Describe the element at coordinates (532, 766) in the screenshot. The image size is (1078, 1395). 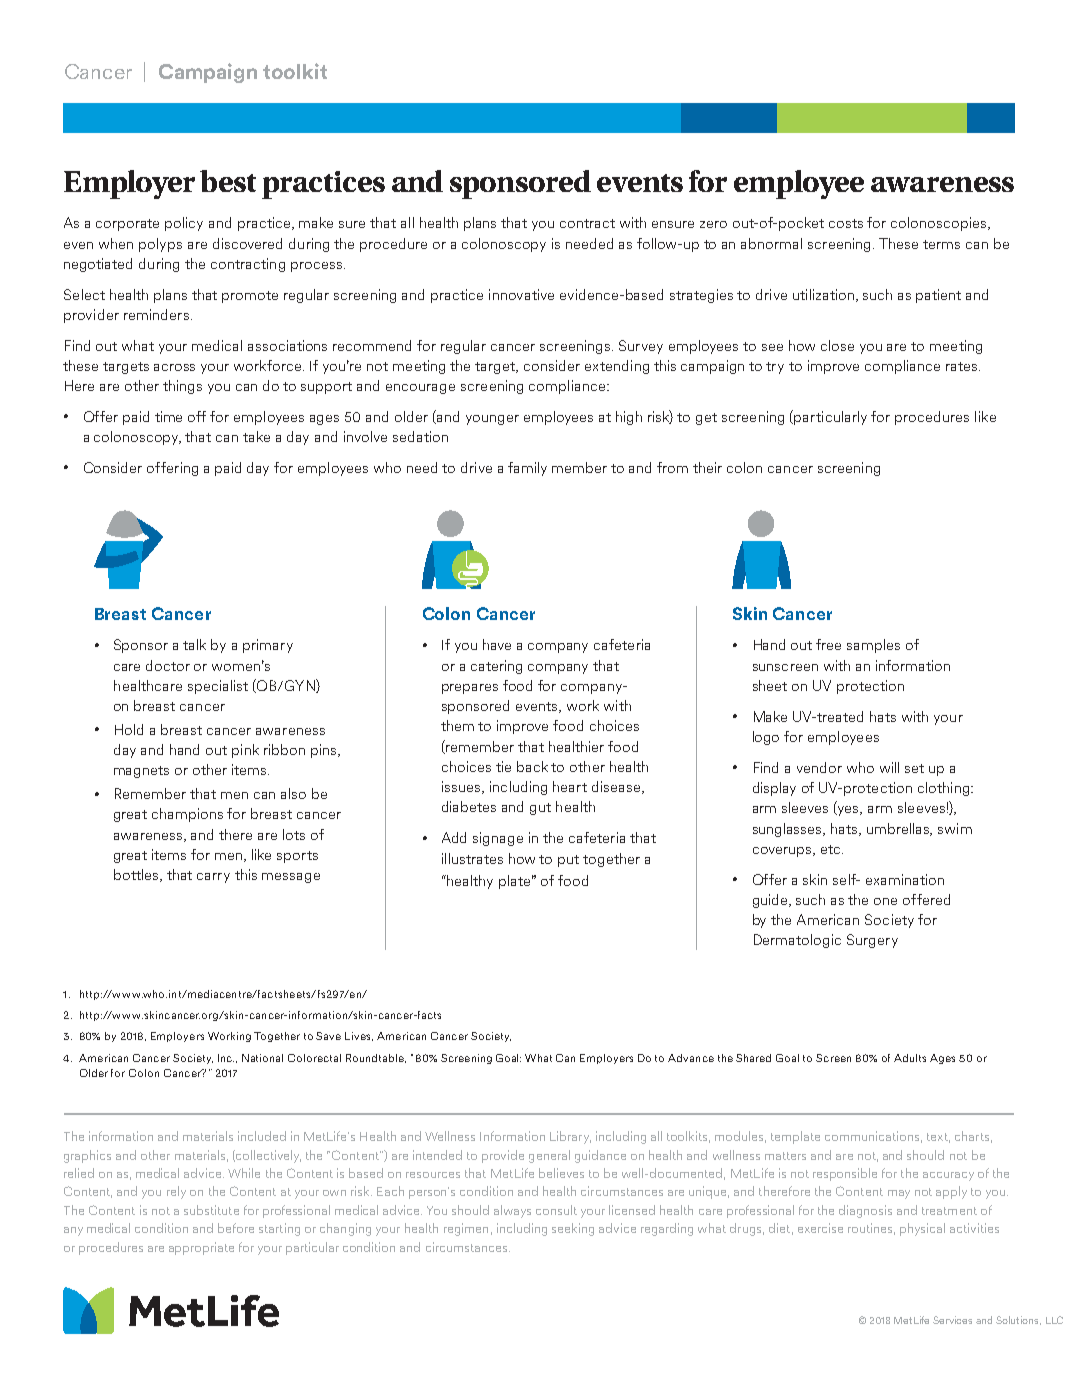
I see `back` at that location.
